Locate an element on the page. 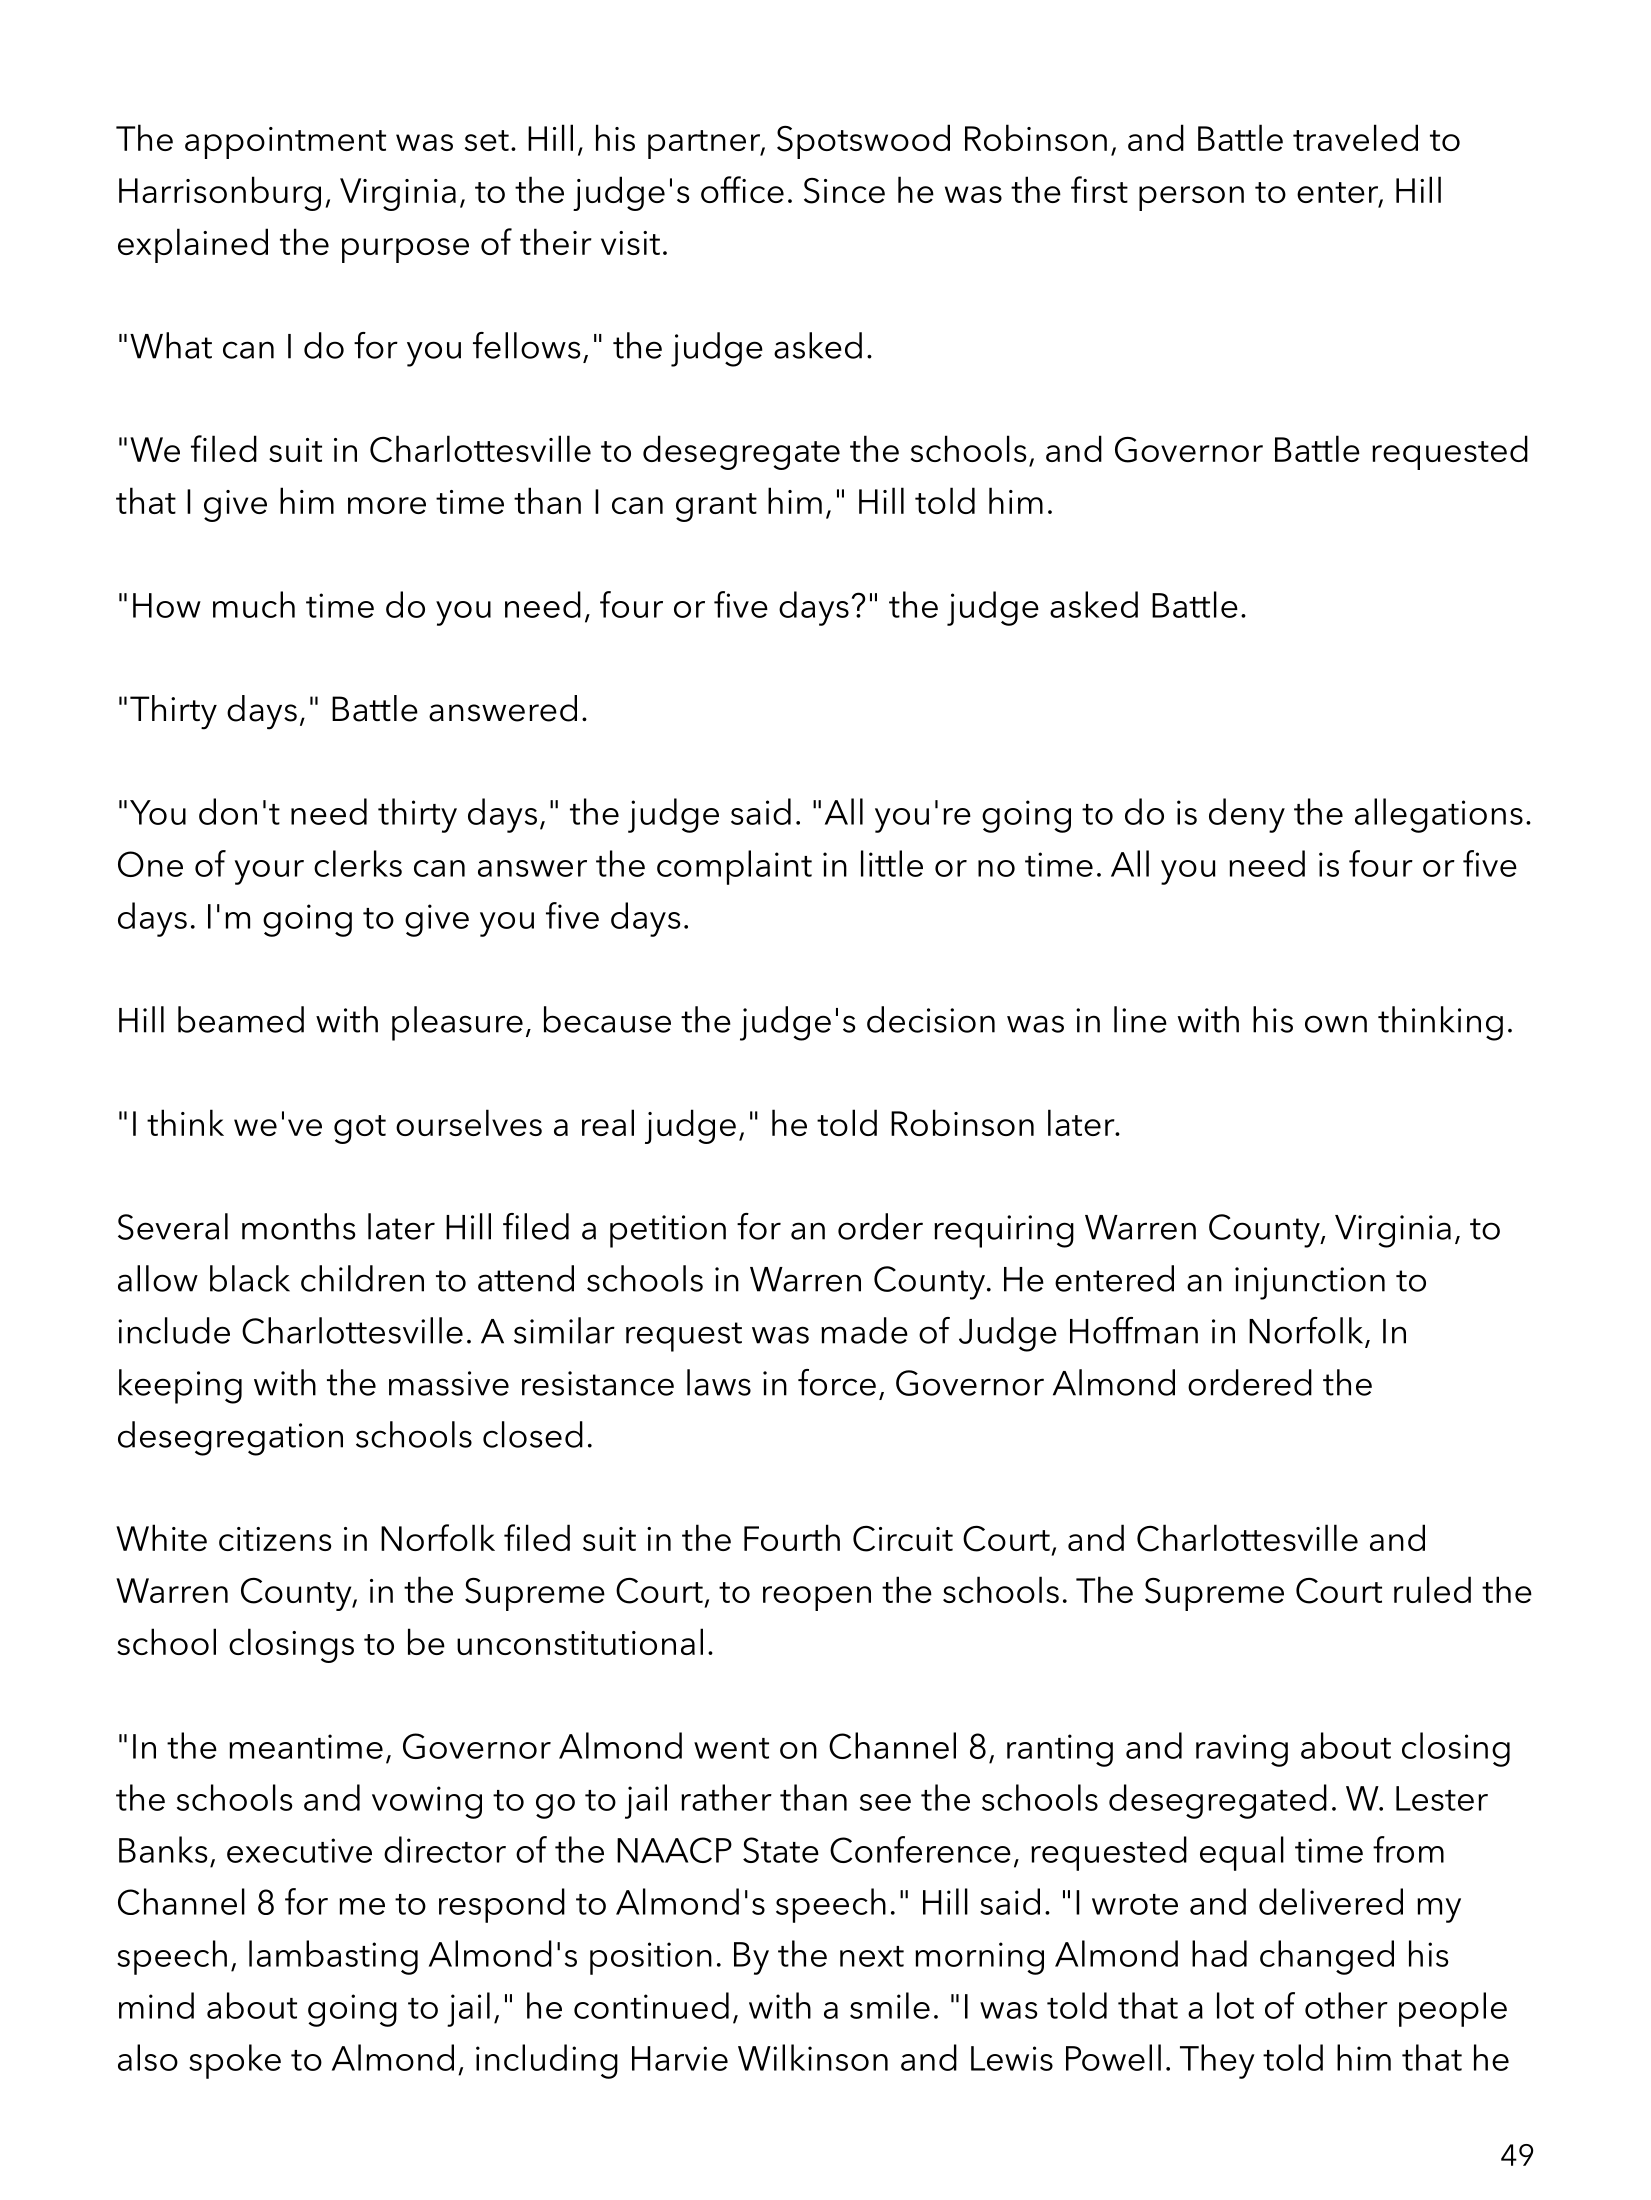  citizens is located at coordinates (275, 1539).
